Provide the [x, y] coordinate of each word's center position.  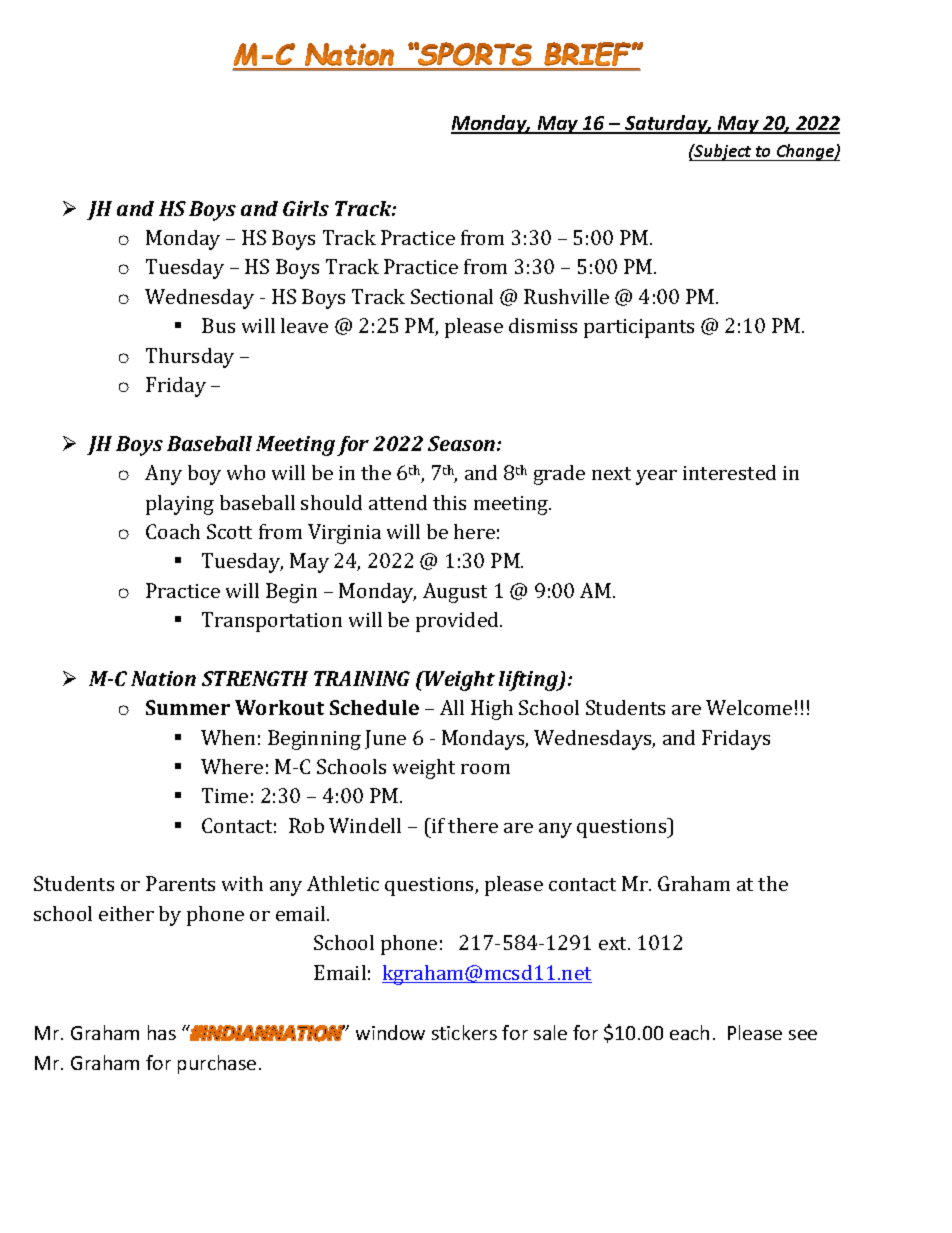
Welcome [749, 707]
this [449, 502]
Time [225, 795]
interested [729, 472]
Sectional [452, 296]
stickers [464, 1032]
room [485, 769]
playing [180, 505]
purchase [217, 1064]
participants [639, 328]
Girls [306, 208]
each [689, 1032]
